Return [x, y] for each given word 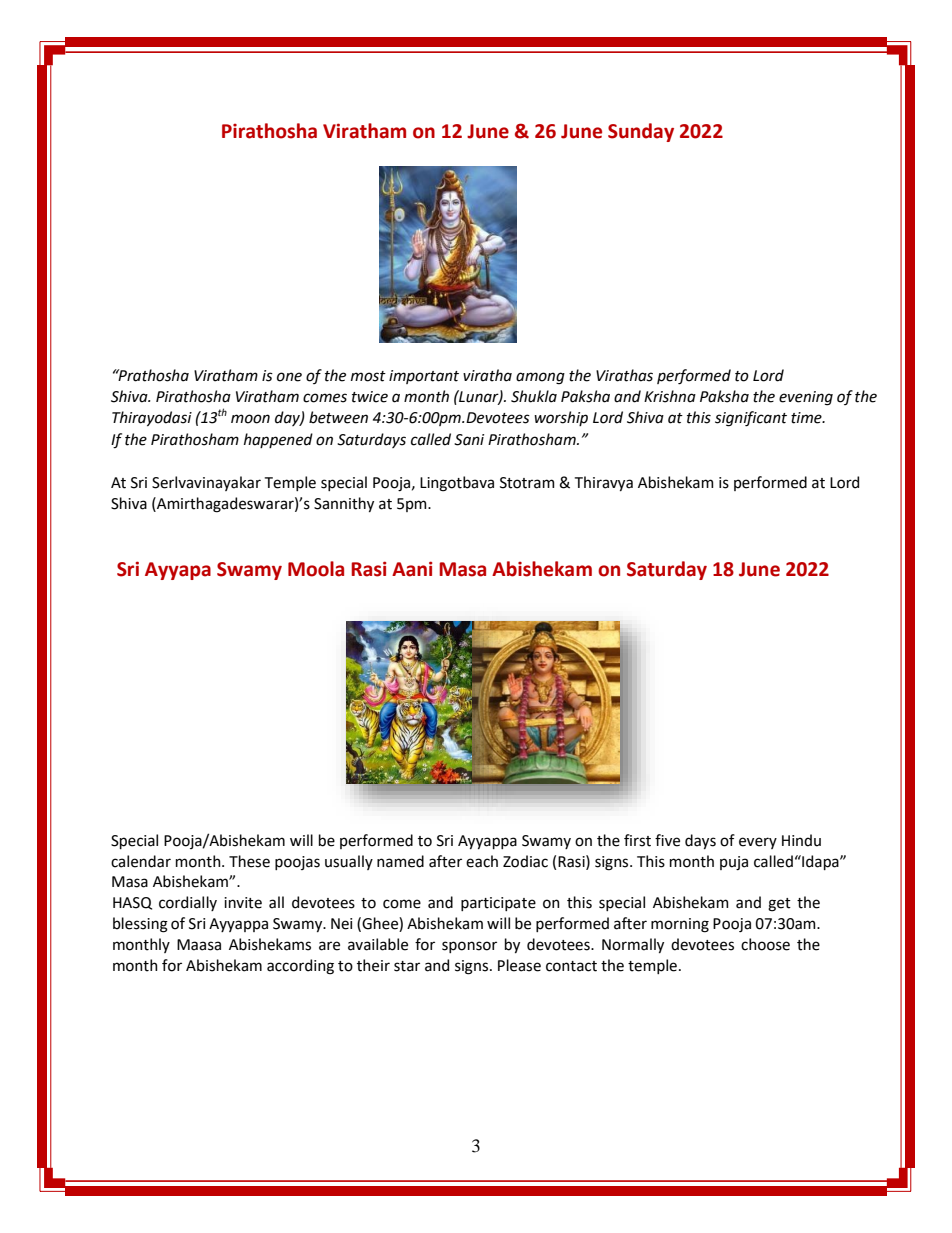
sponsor [469, 947]
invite [243, 903]
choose [765, 944]
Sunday [641, 132]
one [289, 377]
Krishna [670, 396]
